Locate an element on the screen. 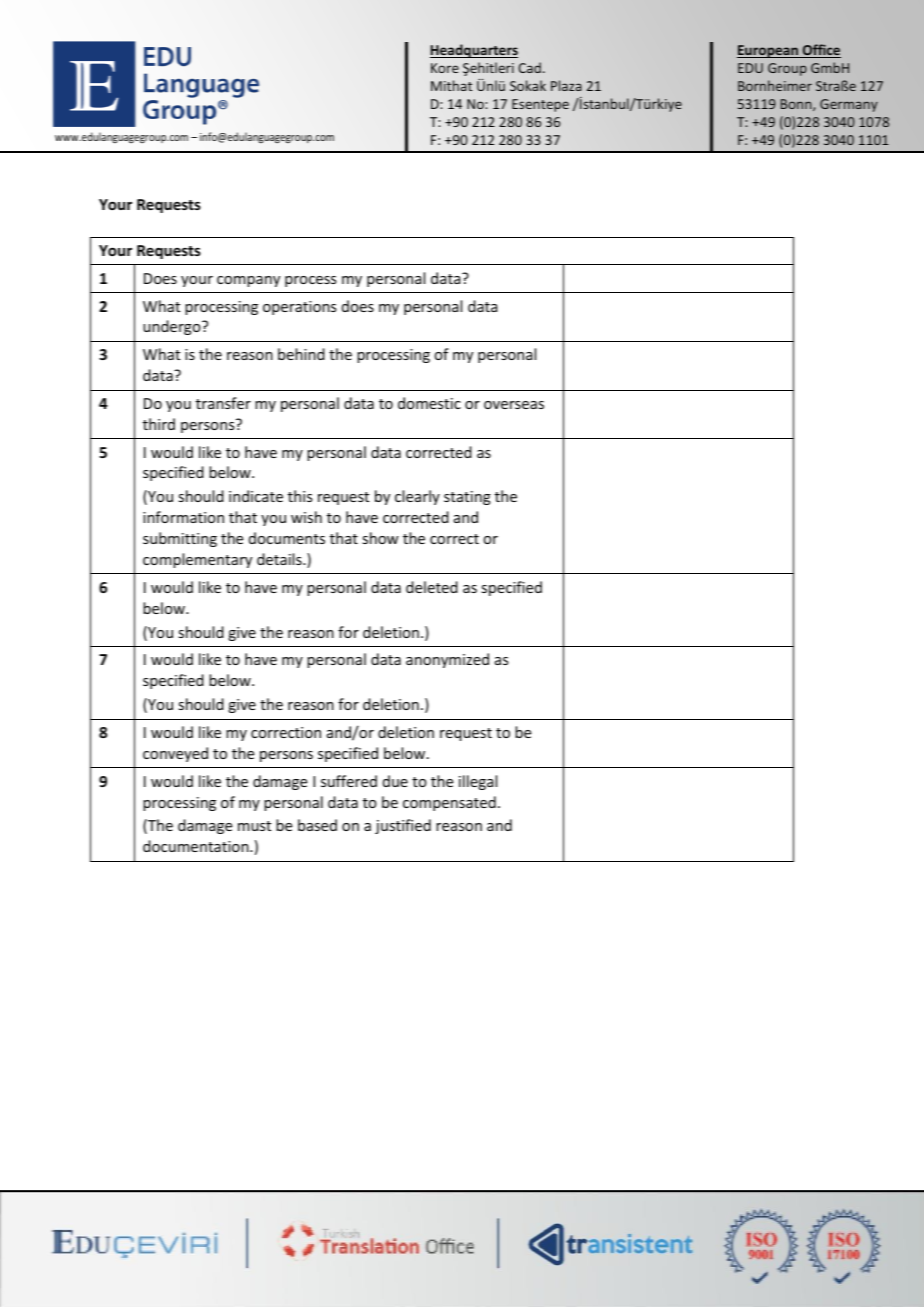  Plaza is located at coordinates (566, 85).
